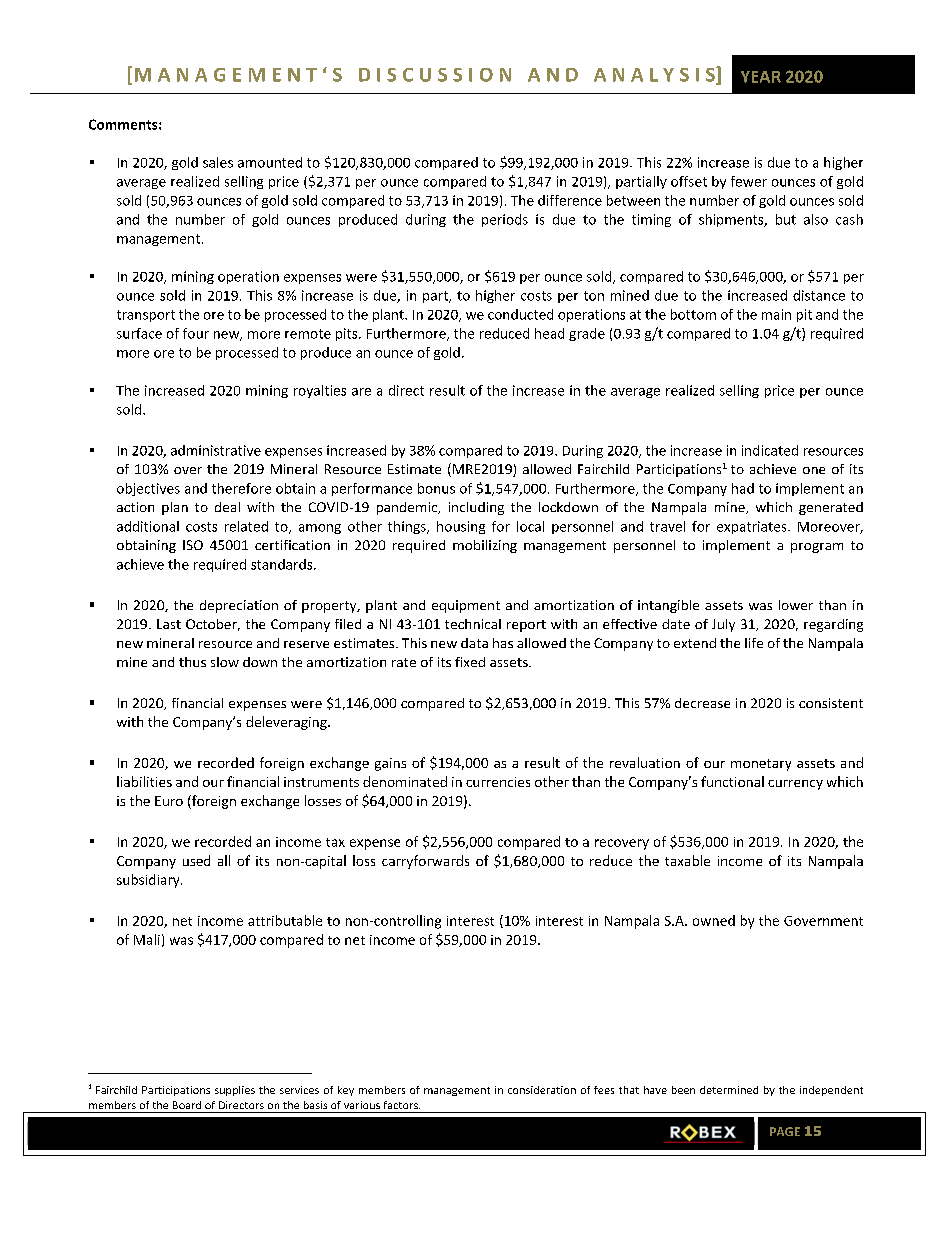 The width and height of the screenshot is (952, 1233). I want to click on difference, so click(570, 200).
